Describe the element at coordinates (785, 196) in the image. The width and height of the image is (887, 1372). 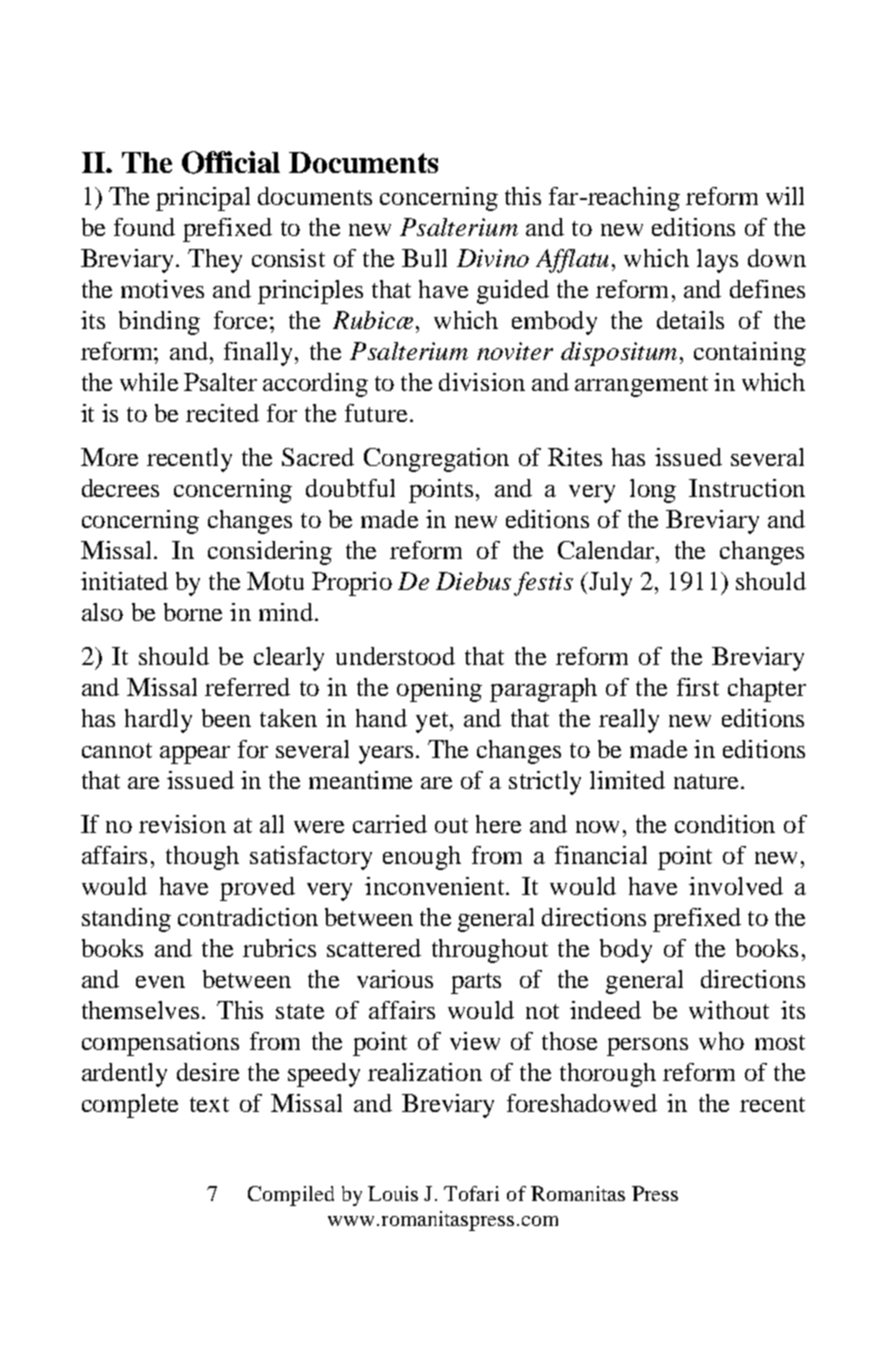
I see `will` at that location.
